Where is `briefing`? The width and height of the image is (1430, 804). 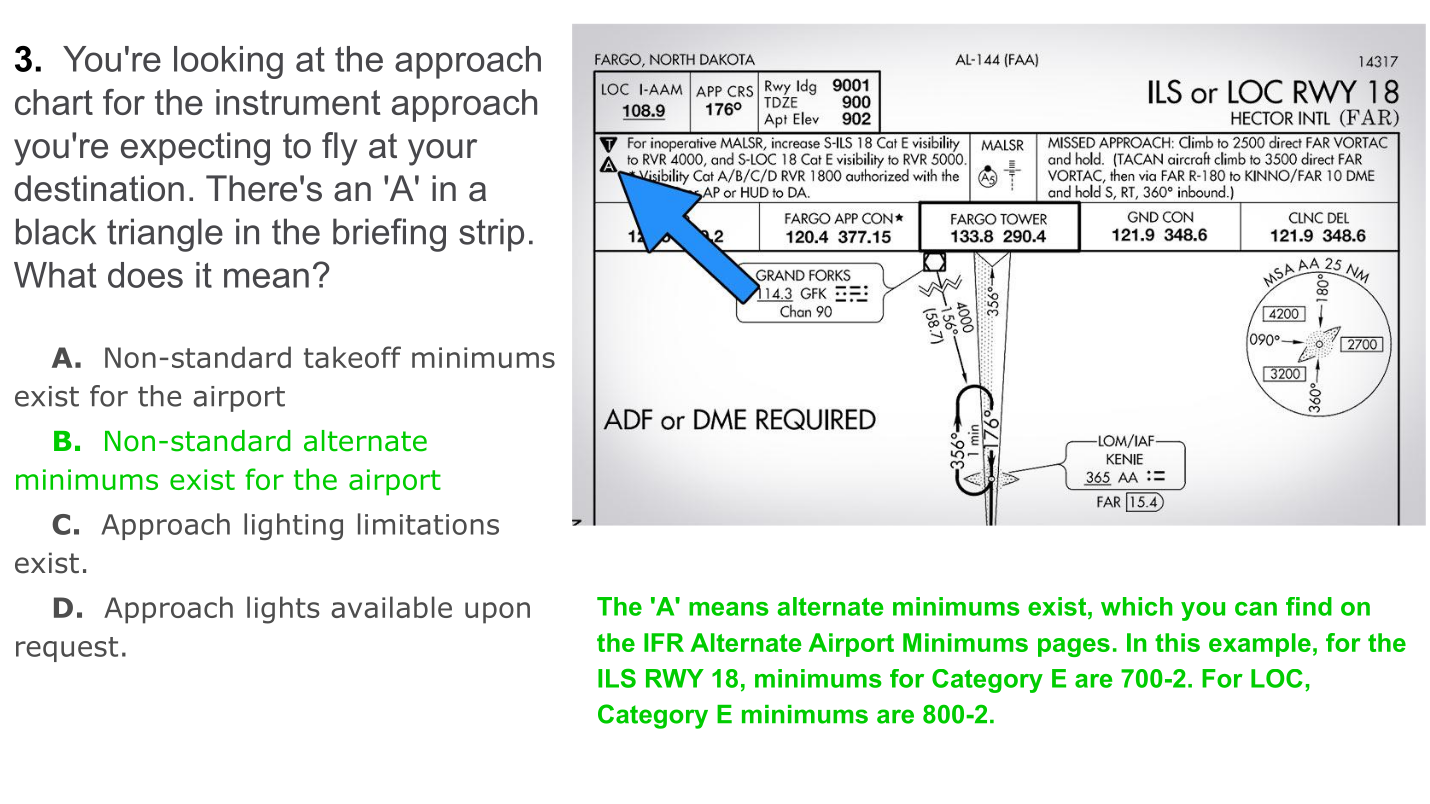
briefing is located at coordinates (389, 235).
